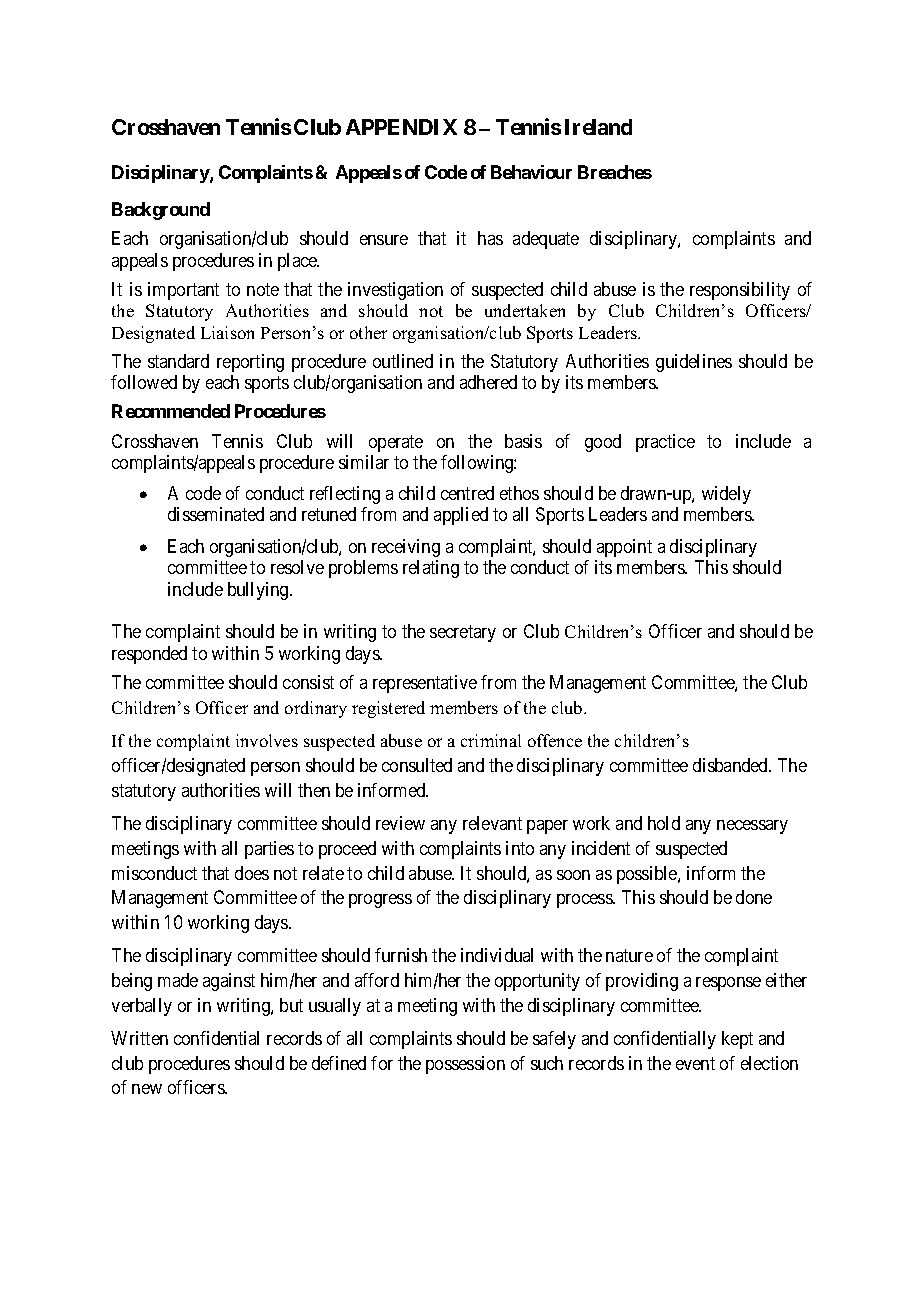  What do you see at coordinates (267, 740) in the screenshot?
I see `involves` at bounding box center [267, 740].
